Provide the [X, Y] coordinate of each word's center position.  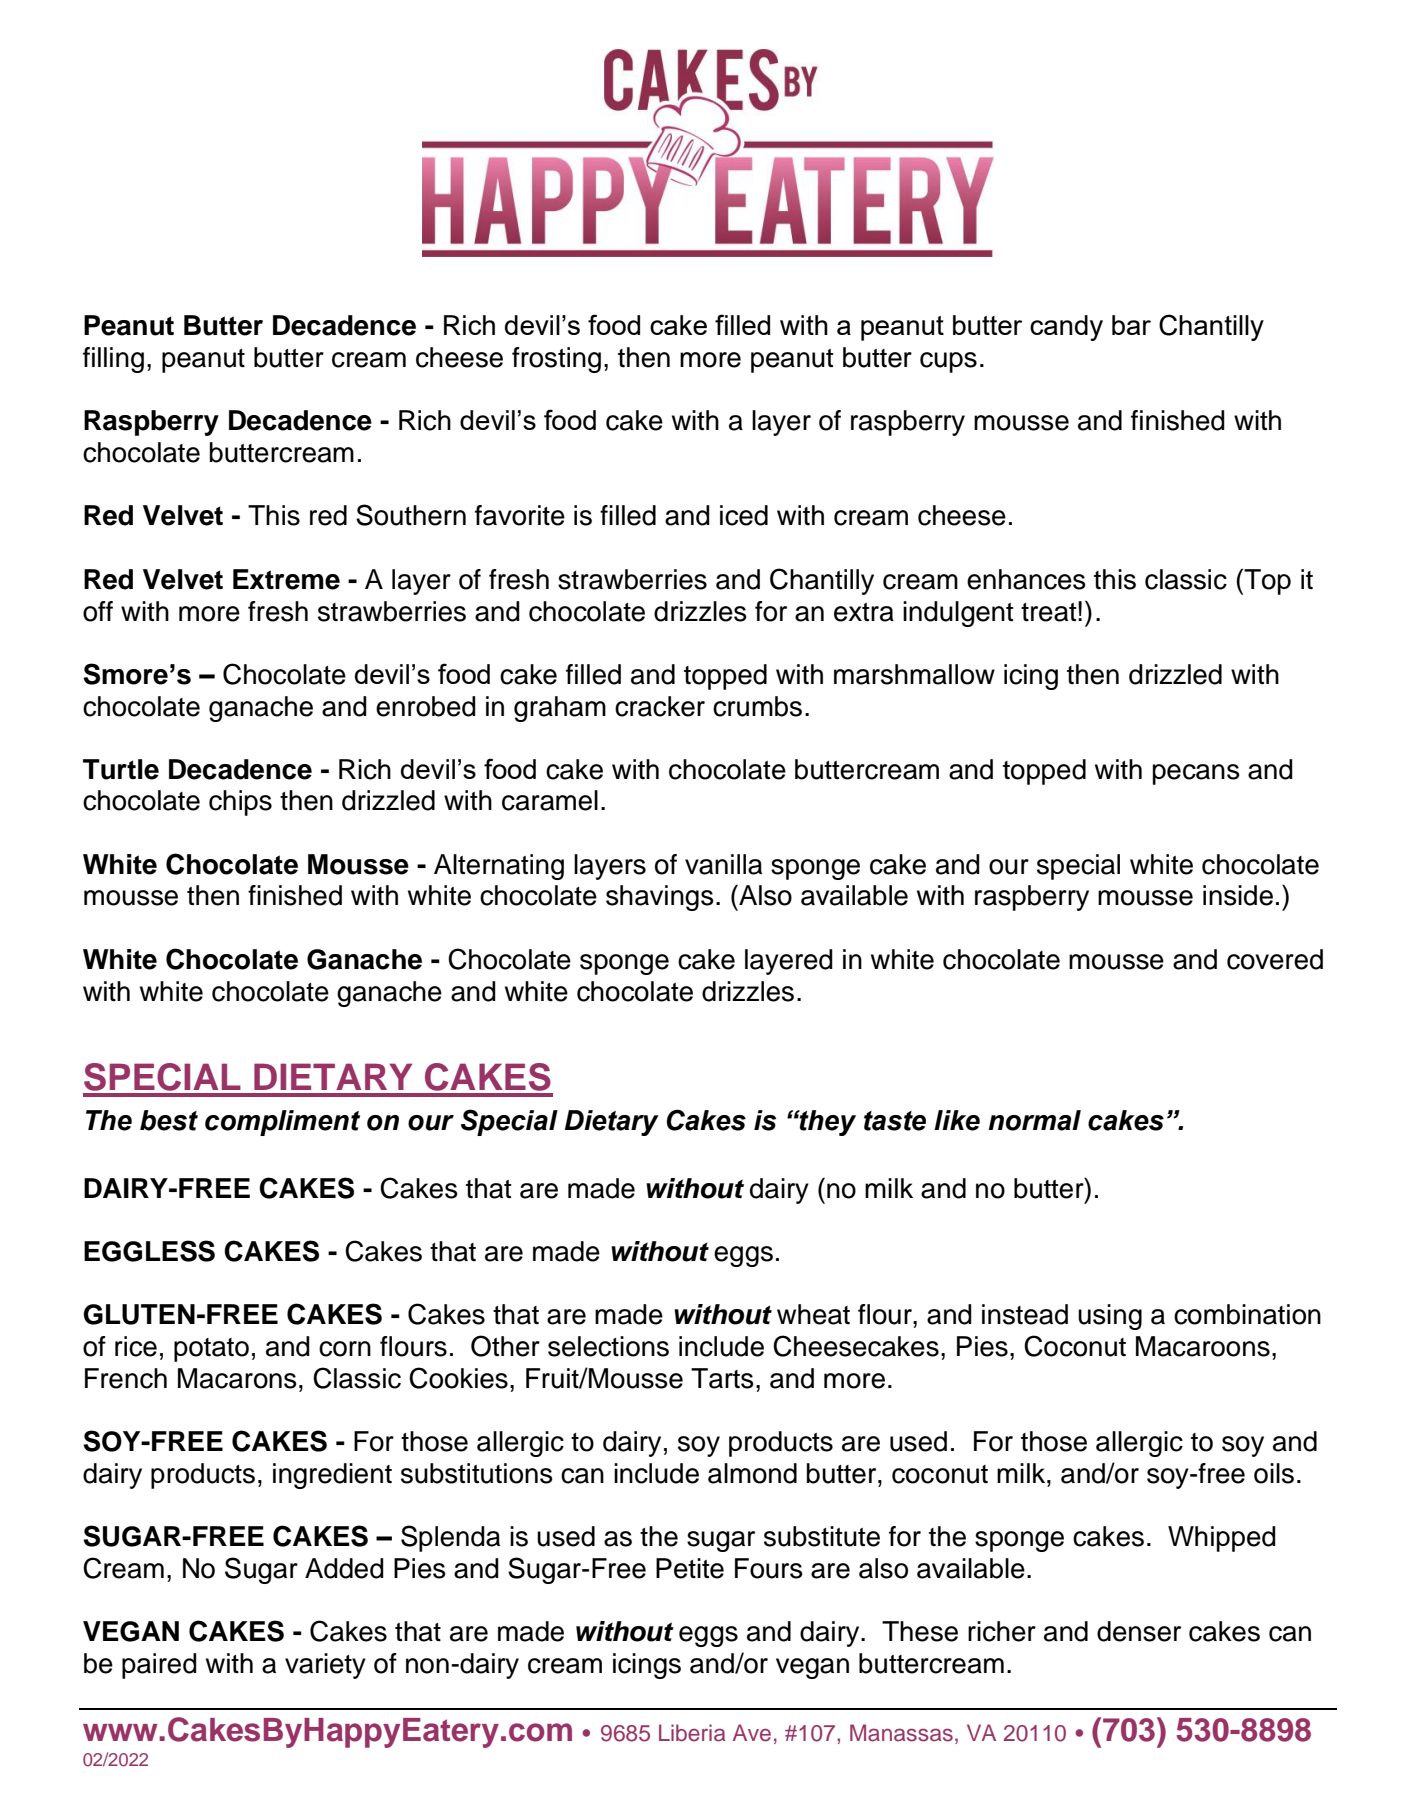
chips [240, 803]
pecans [1196, 774]
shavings [660, 898]
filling [113, 360]
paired [159, 1666]
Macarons [237, 1378]
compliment [282, 1123]
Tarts [722, 1378]
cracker [660, 706]
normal [1034, 1120]
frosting [556, 360]
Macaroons [1203, 1346]
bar [1131, 325]
